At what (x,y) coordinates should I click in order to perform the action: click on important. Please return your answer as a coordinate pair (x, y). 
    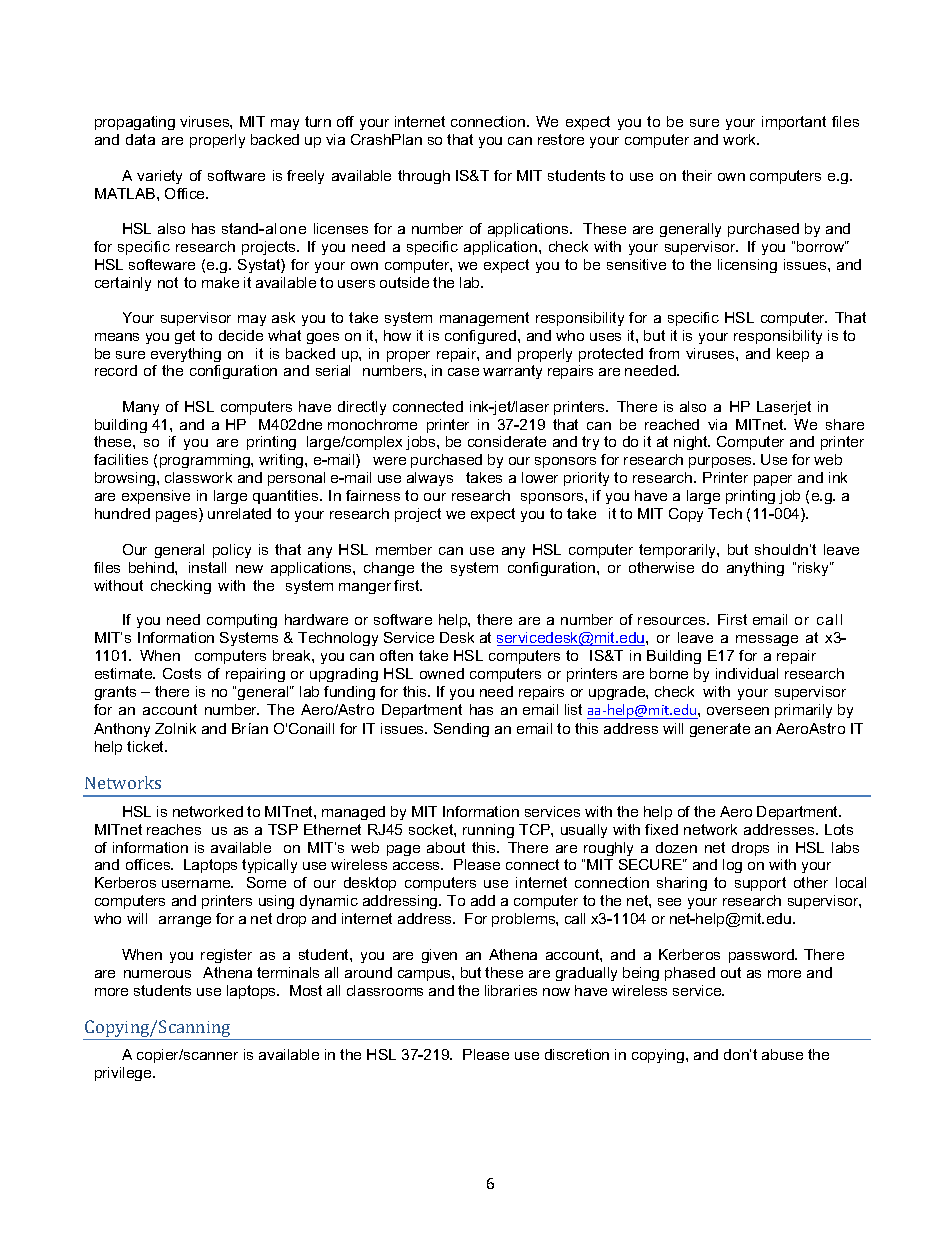
    Looking at the image, I should click on (794, 123).
